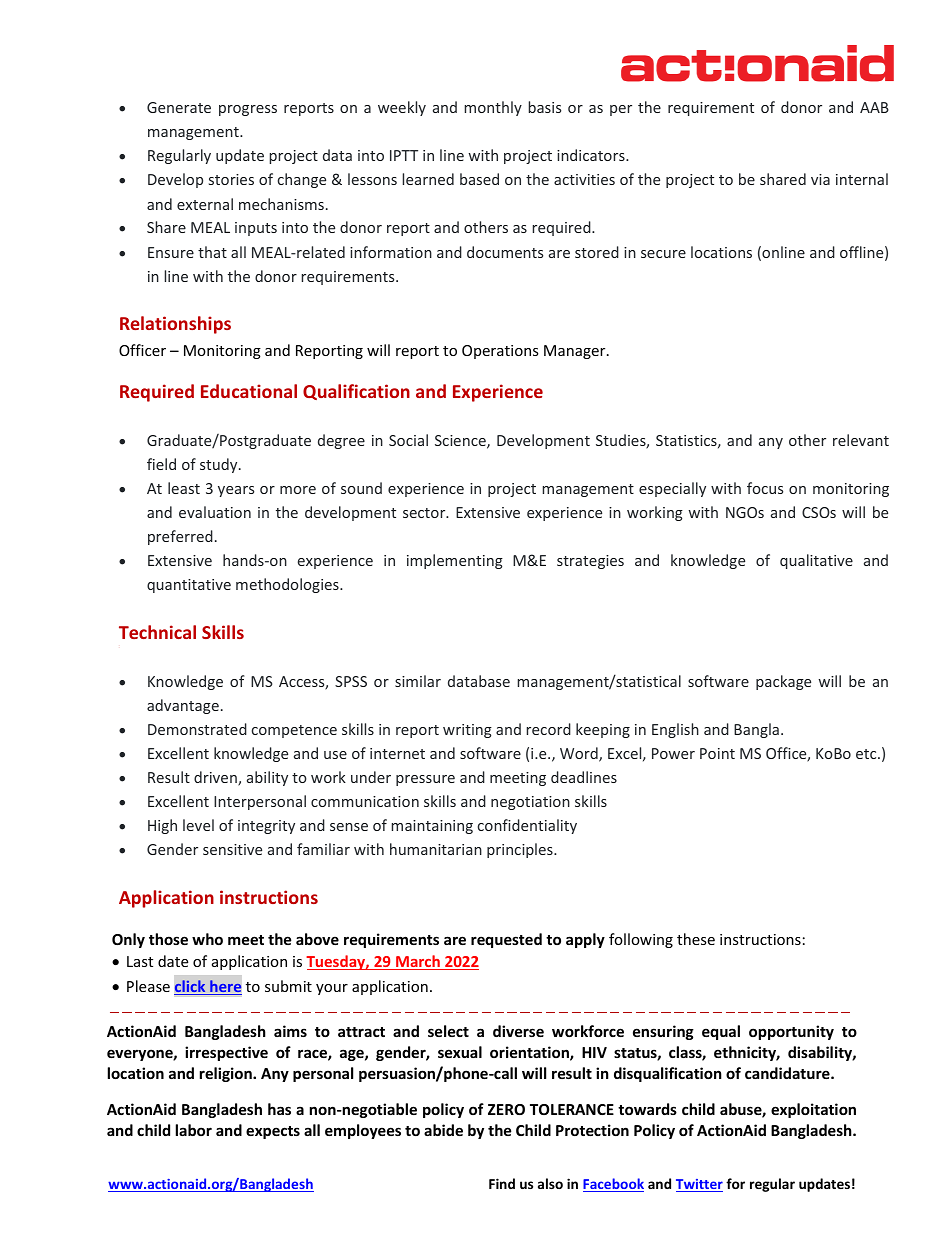 The width and height of the screenshot is (952, 1233). What do you see at coordinates (813, 1110) in the screenshot?
I see `exploitation` at bounding box center [813, 1110].
